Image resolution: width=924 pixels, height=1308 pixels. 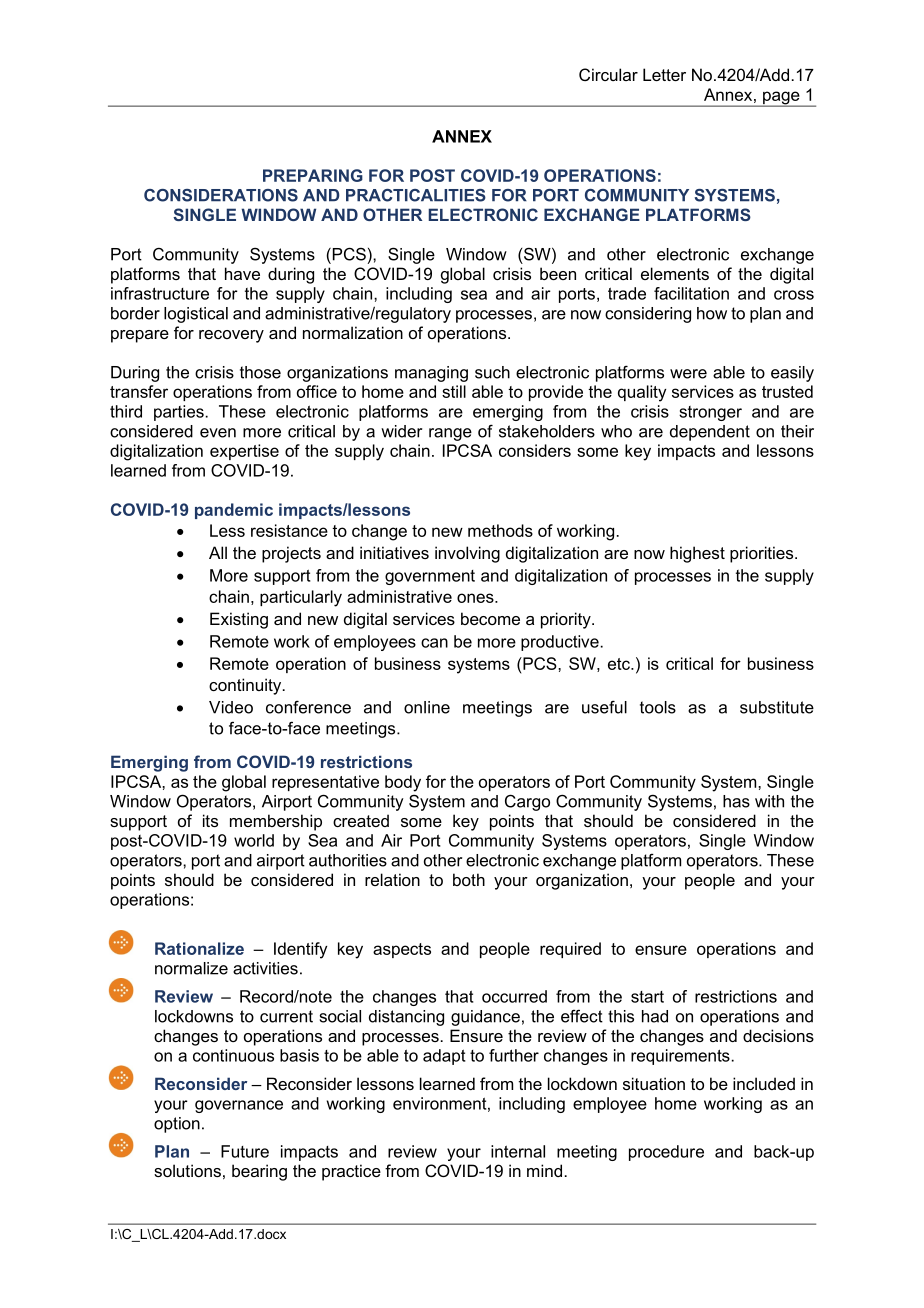 What do you see at coordinates (697, 554) in the image?
I see `highest` at bounding box center [697, 554].
